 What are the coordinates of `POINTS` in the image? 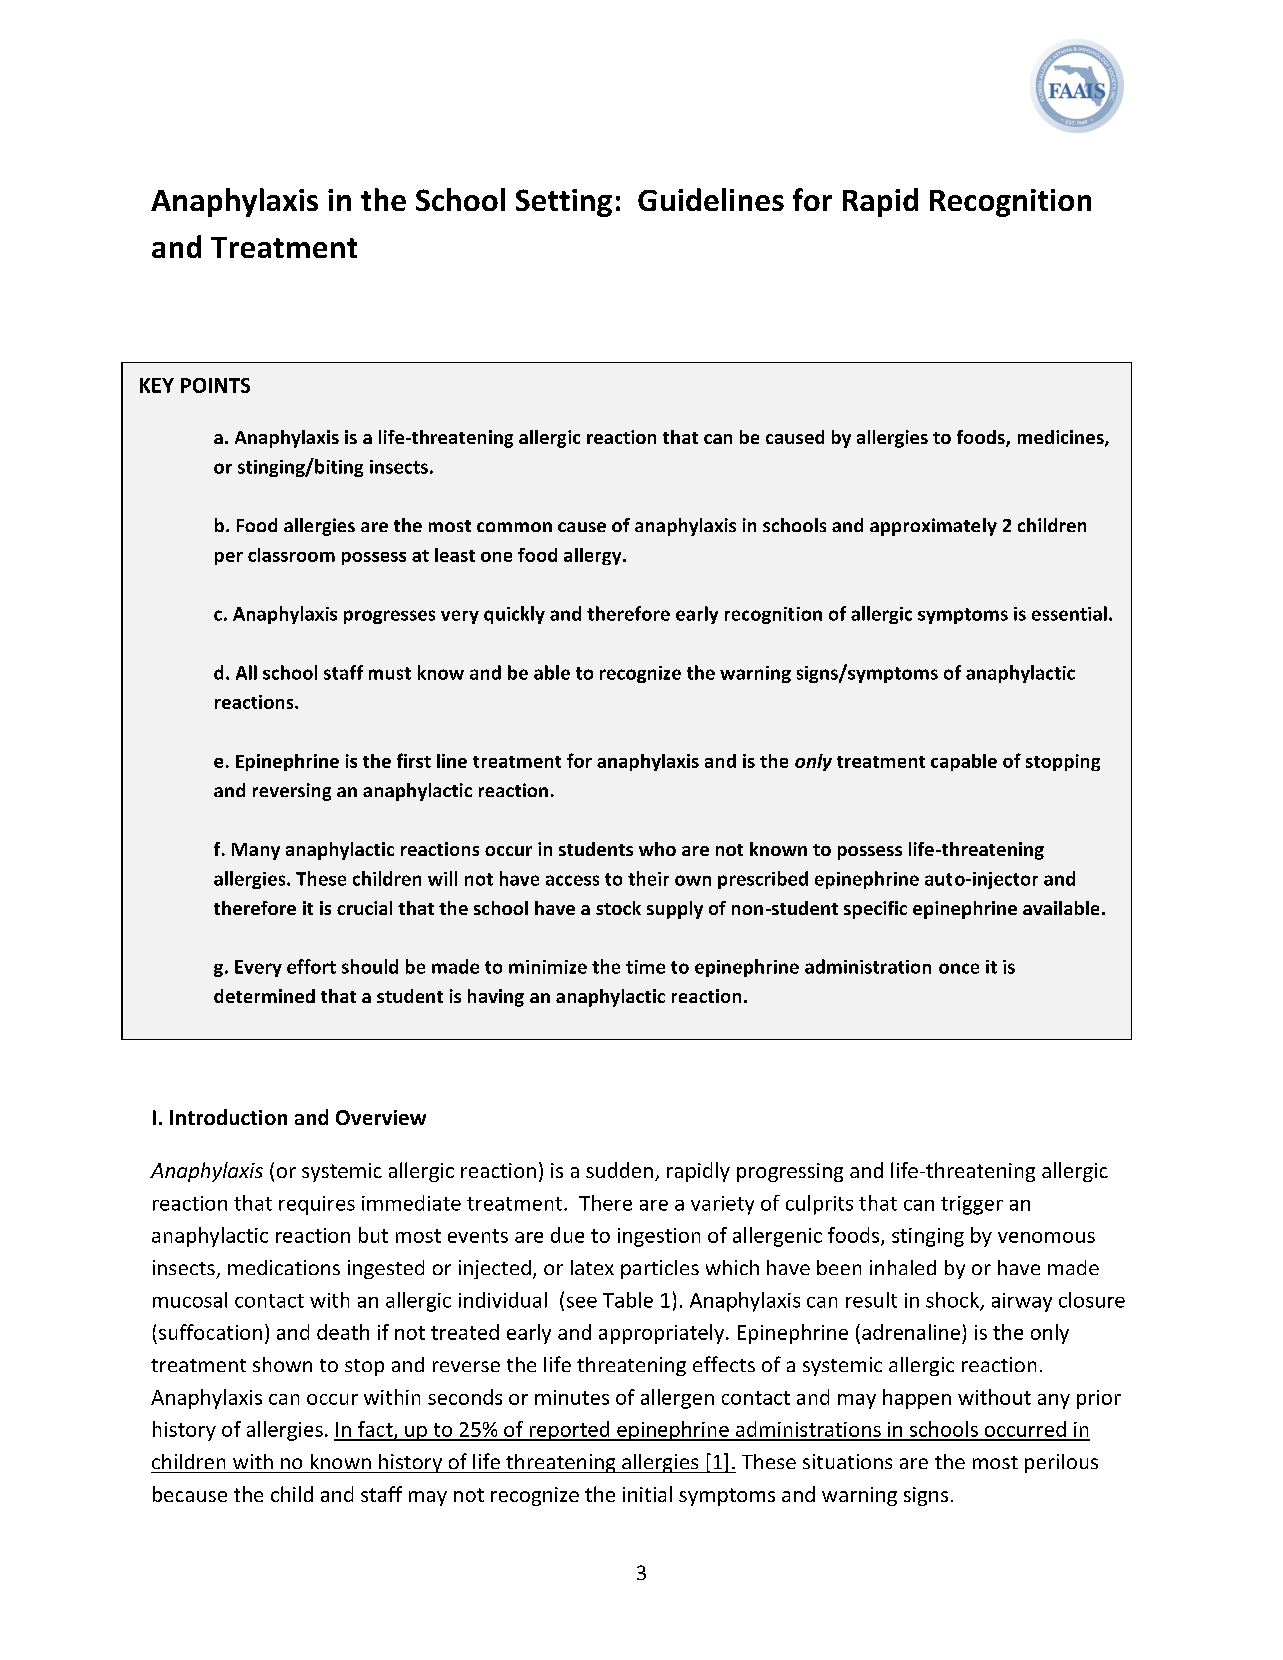 It's located at (215, 385).
